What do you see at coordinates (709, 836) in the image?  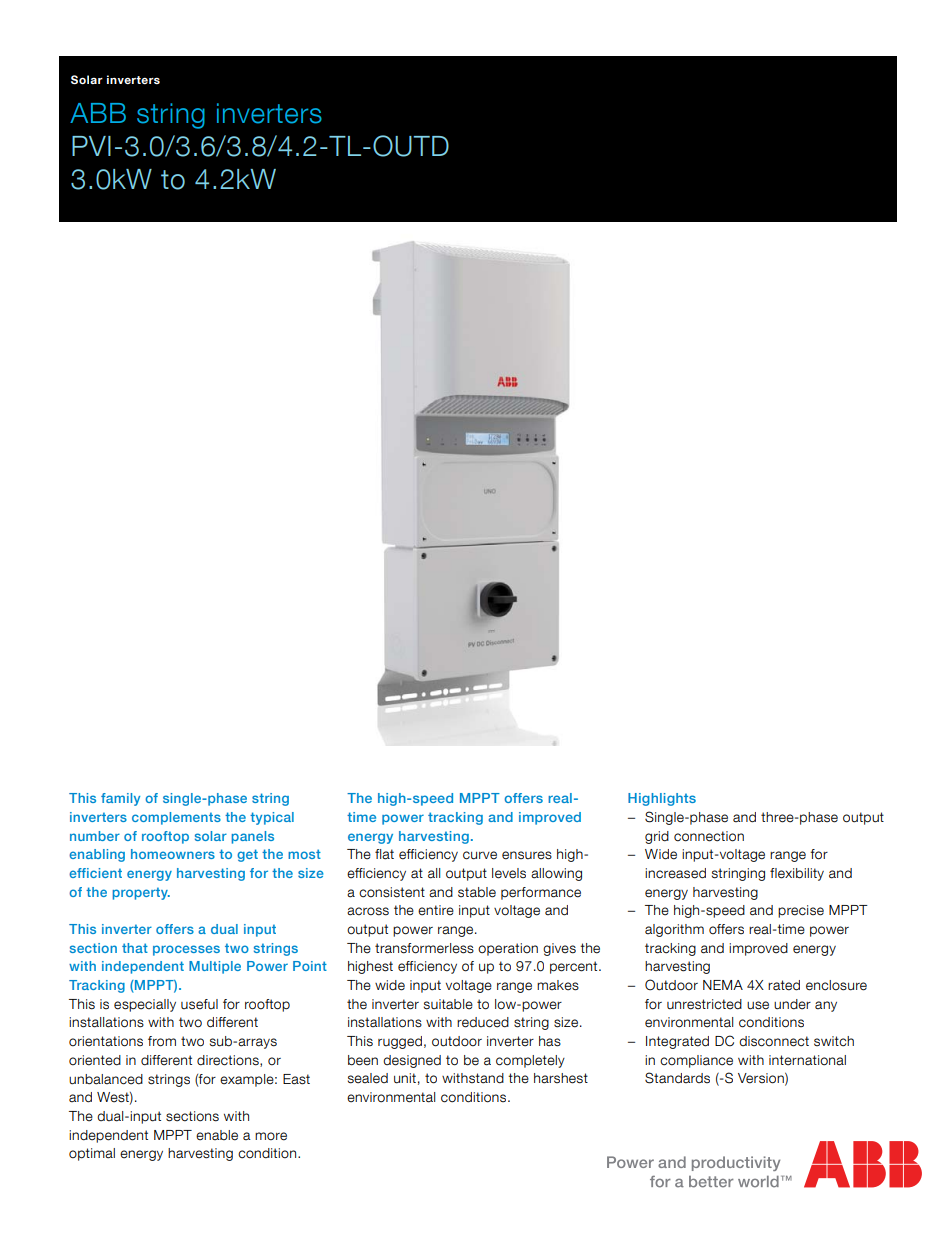 I see `connection` at bounding box center [709, 836].
